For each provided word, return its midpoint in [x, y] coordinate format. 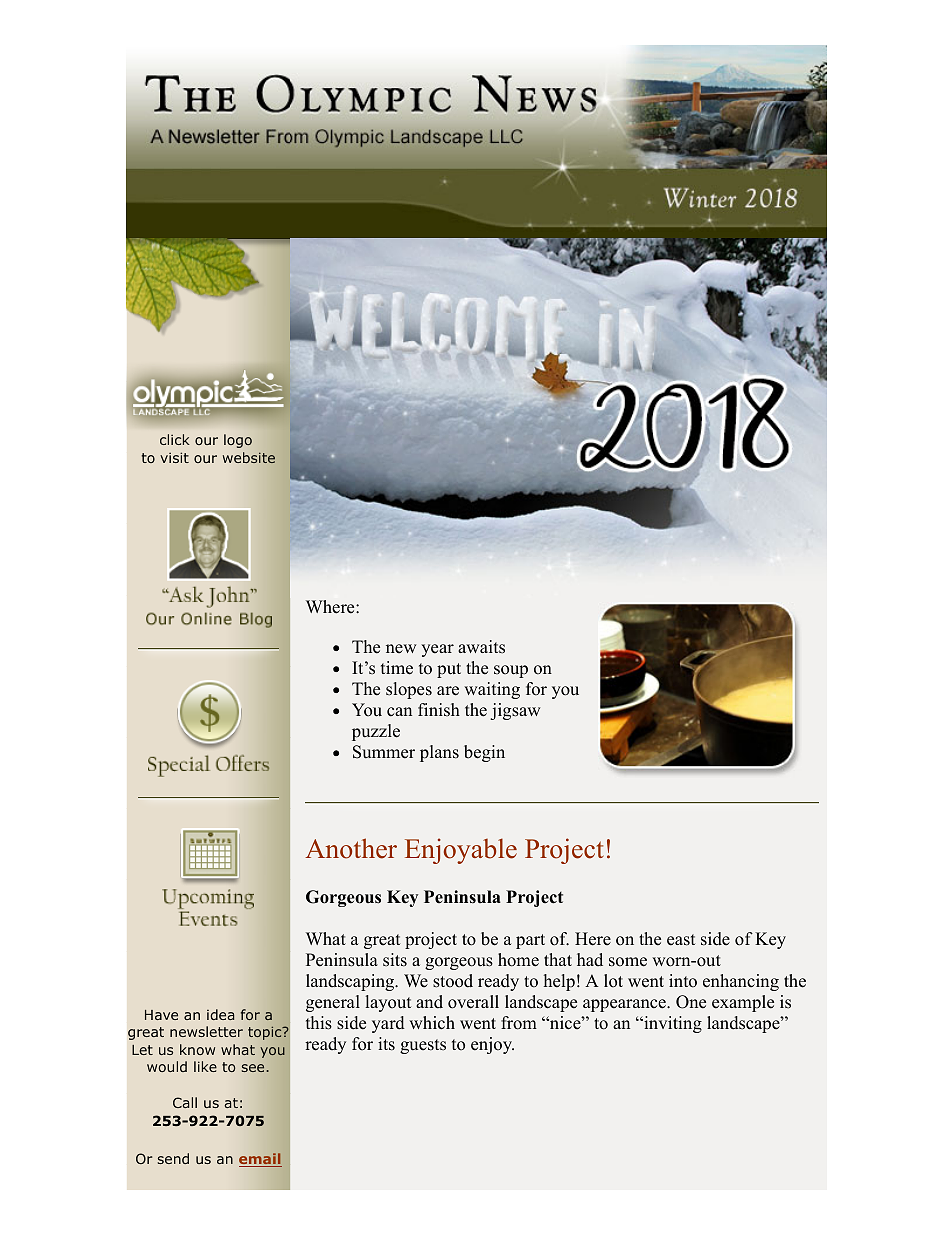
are [448, 691]
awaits [481, 647]
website [249, 457]
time [397, 668]
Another [351, 848]
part [530, 941]
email [260, 1160]
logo [238, 441]
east [681, 940]
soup [511, 671]
